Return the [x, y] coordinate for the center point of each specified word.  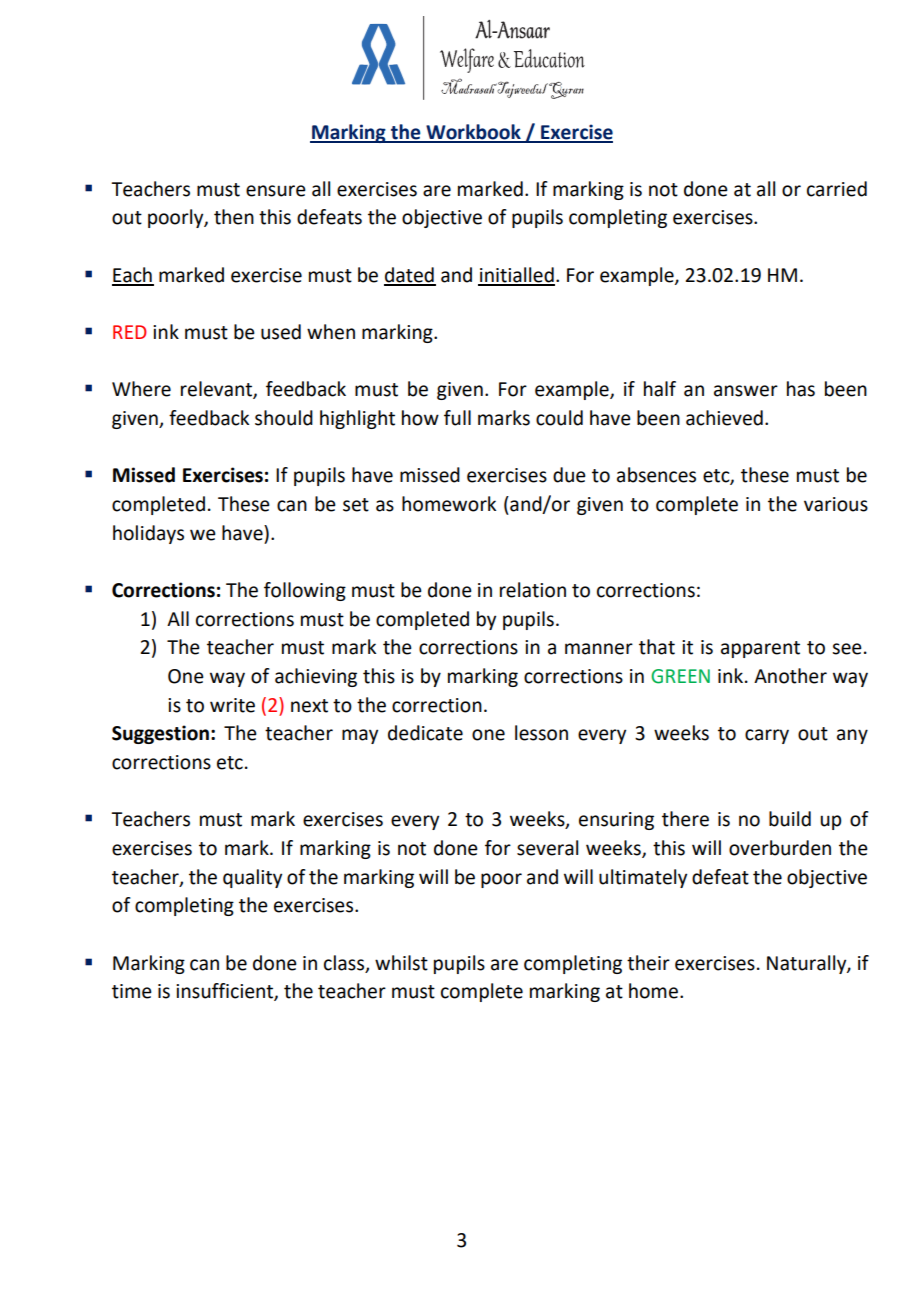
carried [837, 189]
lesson [541, 733]
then [234, 217]
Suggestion [160, 734]
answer [746, 391]
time [132, 991]
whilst [401, 963]
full [457, 418]
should [284, 418]
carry [767, 736]
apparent [760, 649]
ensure [276, 191]
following [305, 591]
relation [533, 590]
